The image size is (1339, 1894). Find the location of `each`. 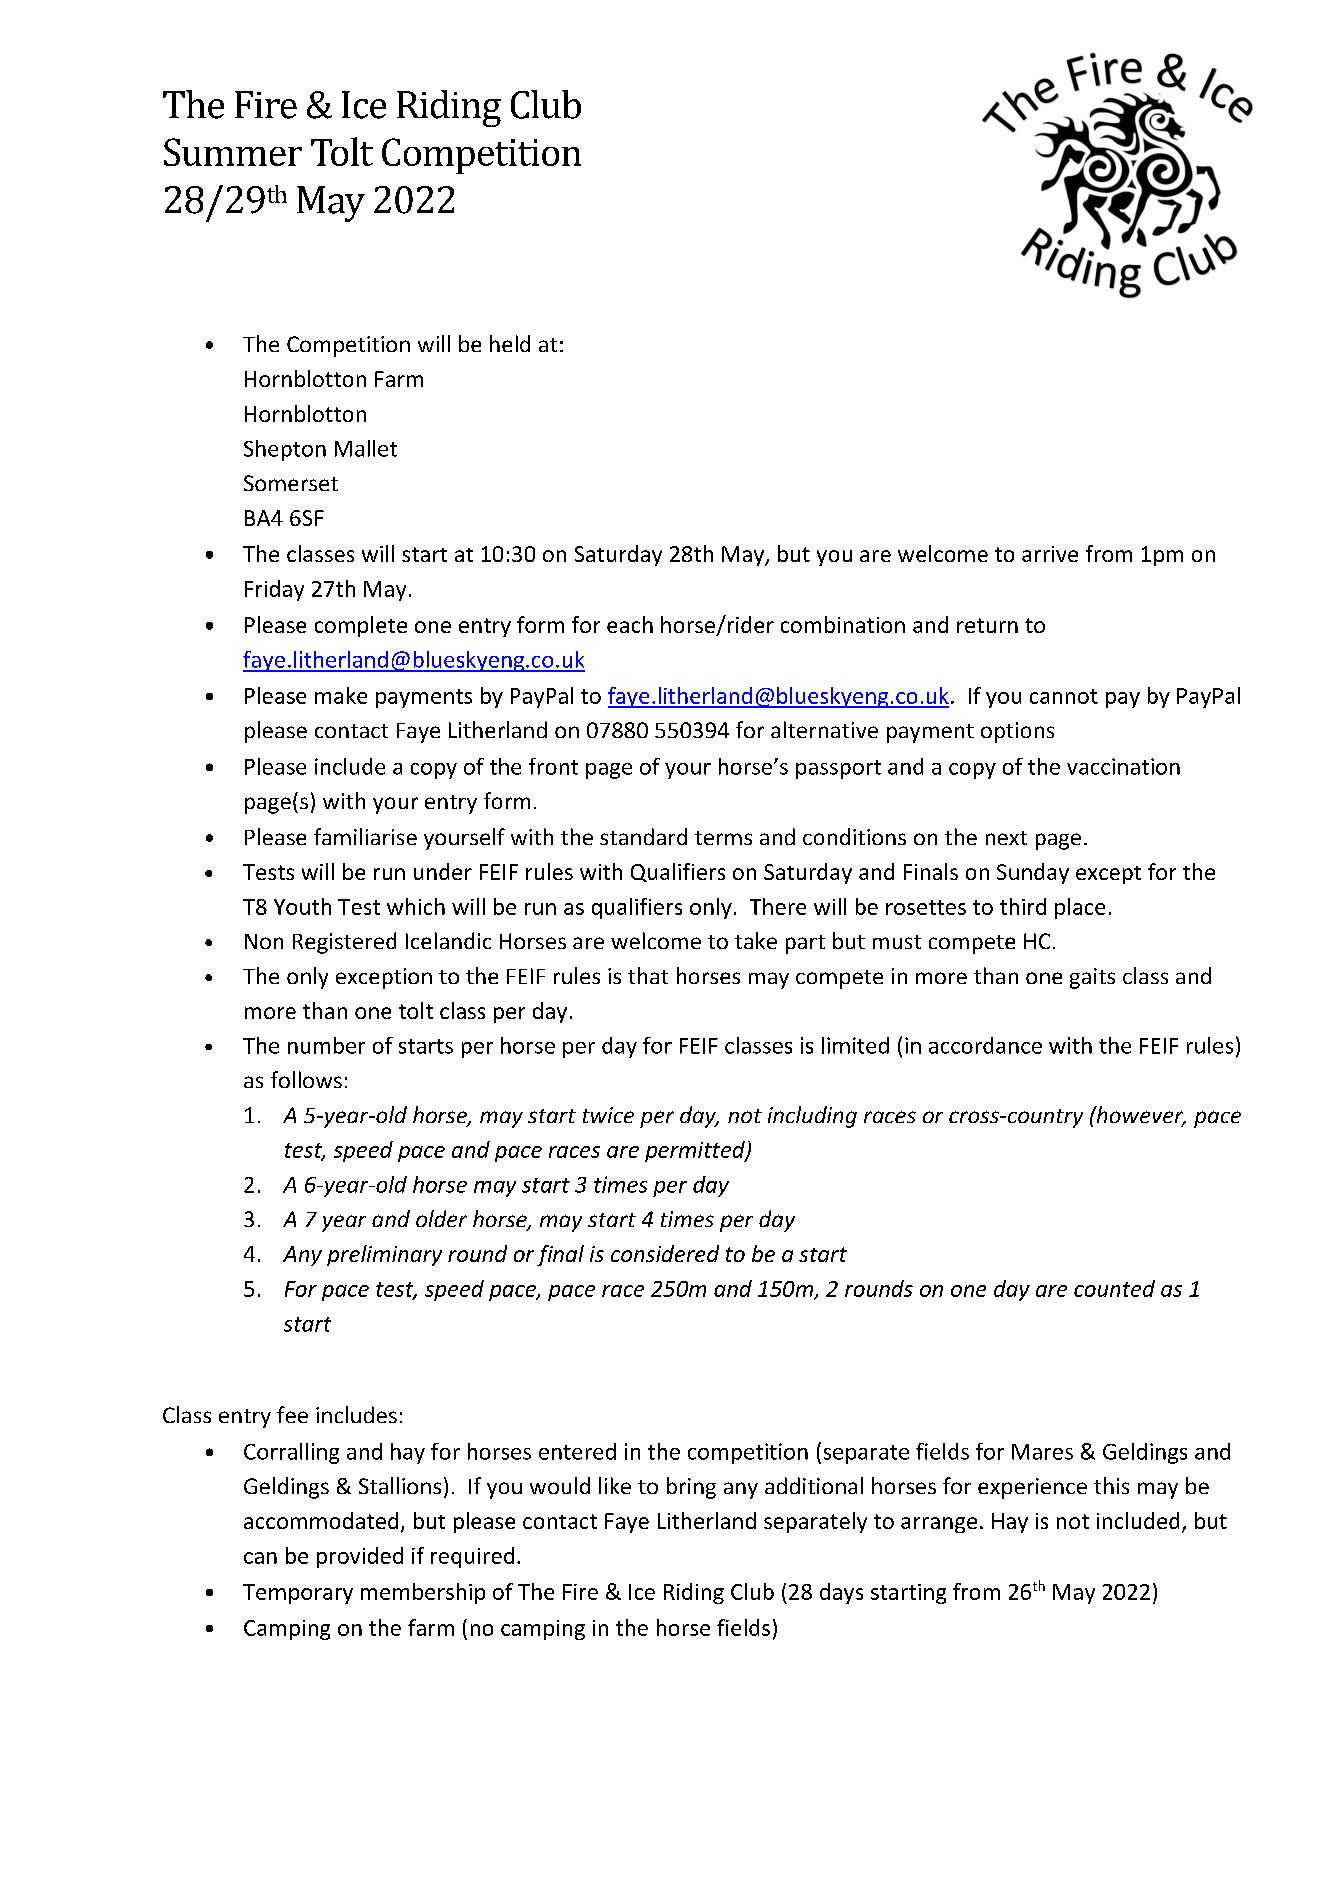

each is located at coordinates (630, 624).
